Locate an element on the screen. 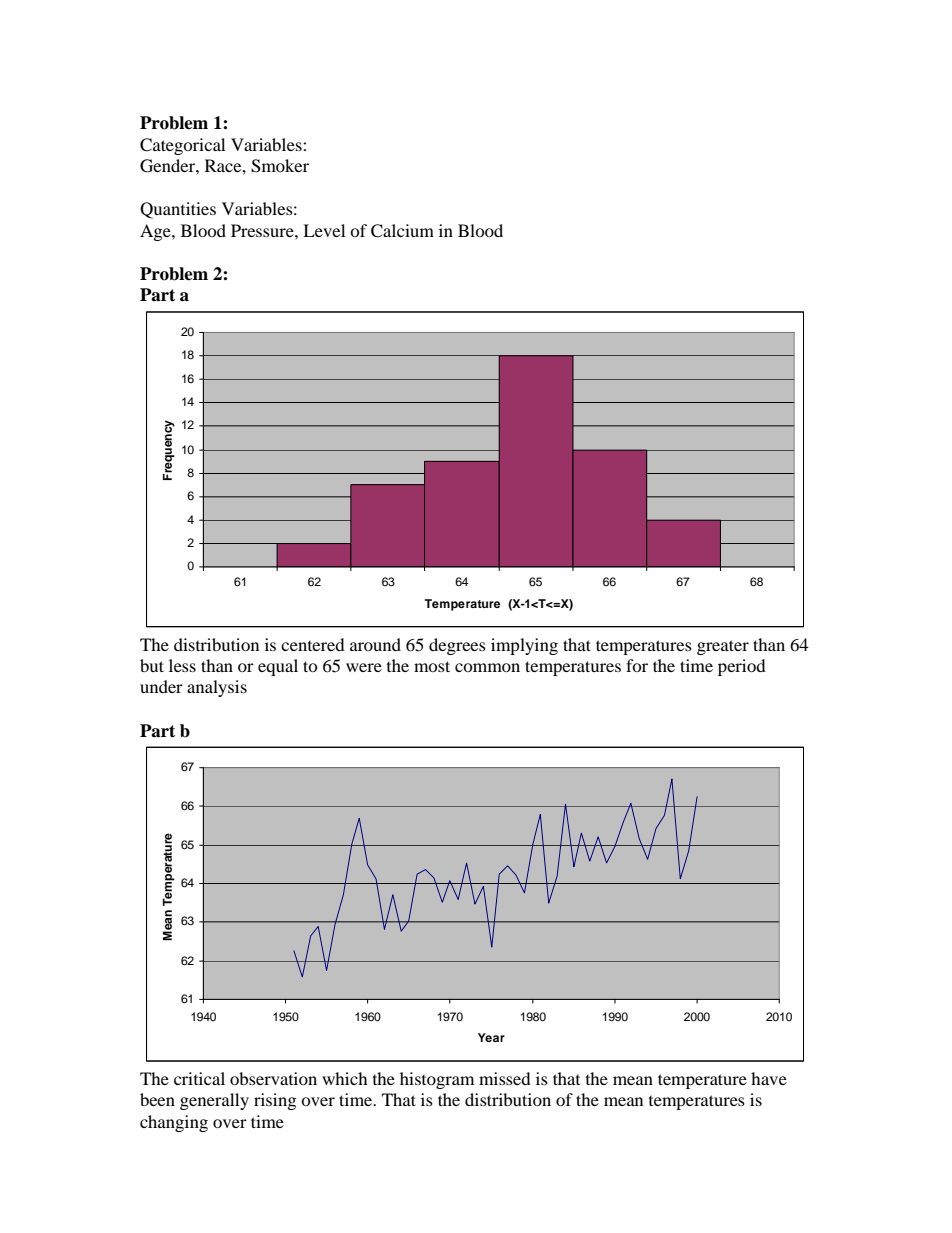  Smoker is located at coordinates (280, 166).
